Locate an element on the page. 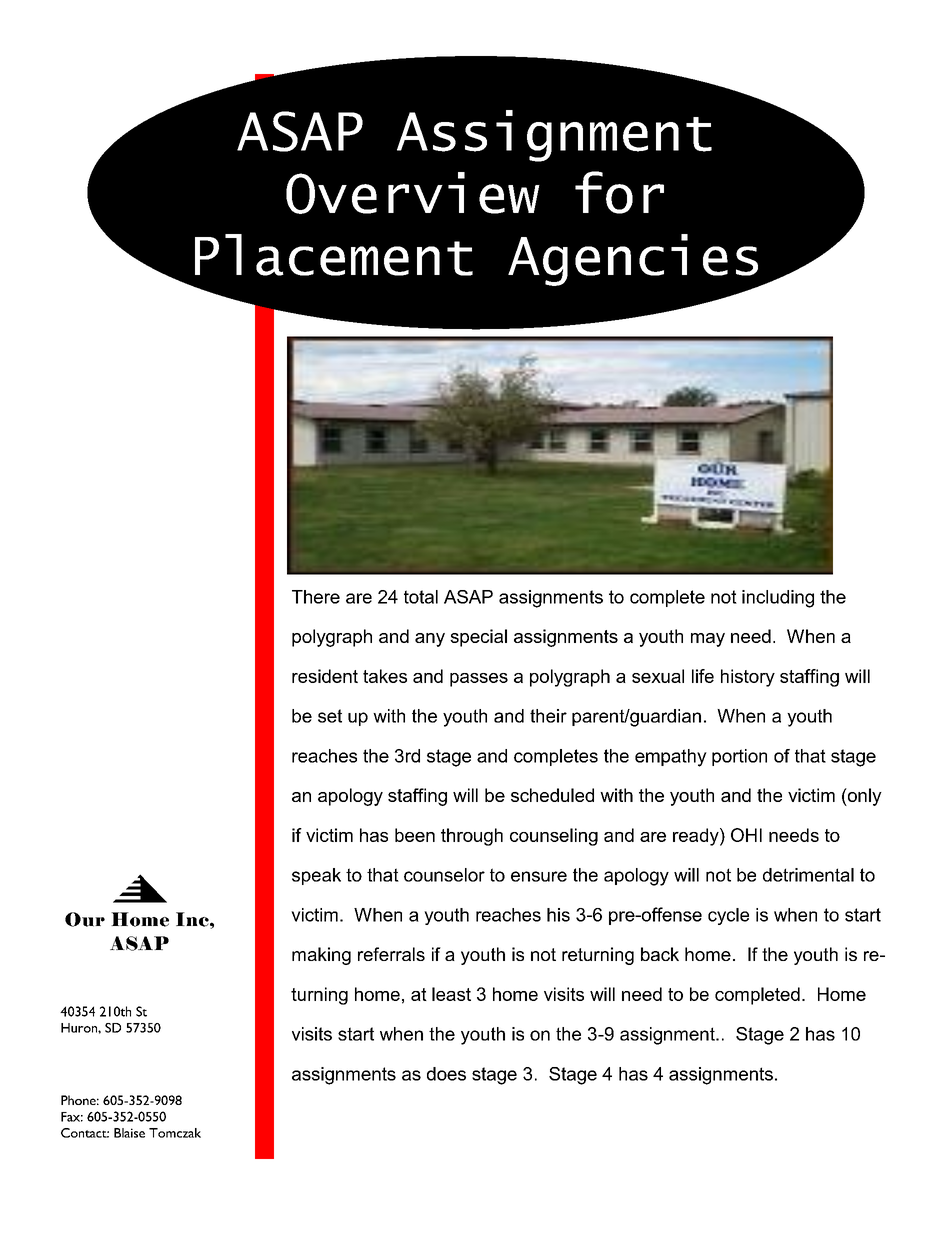 This page has width=952, height=1233. Blaise is located at coordinates (129, 1133).
